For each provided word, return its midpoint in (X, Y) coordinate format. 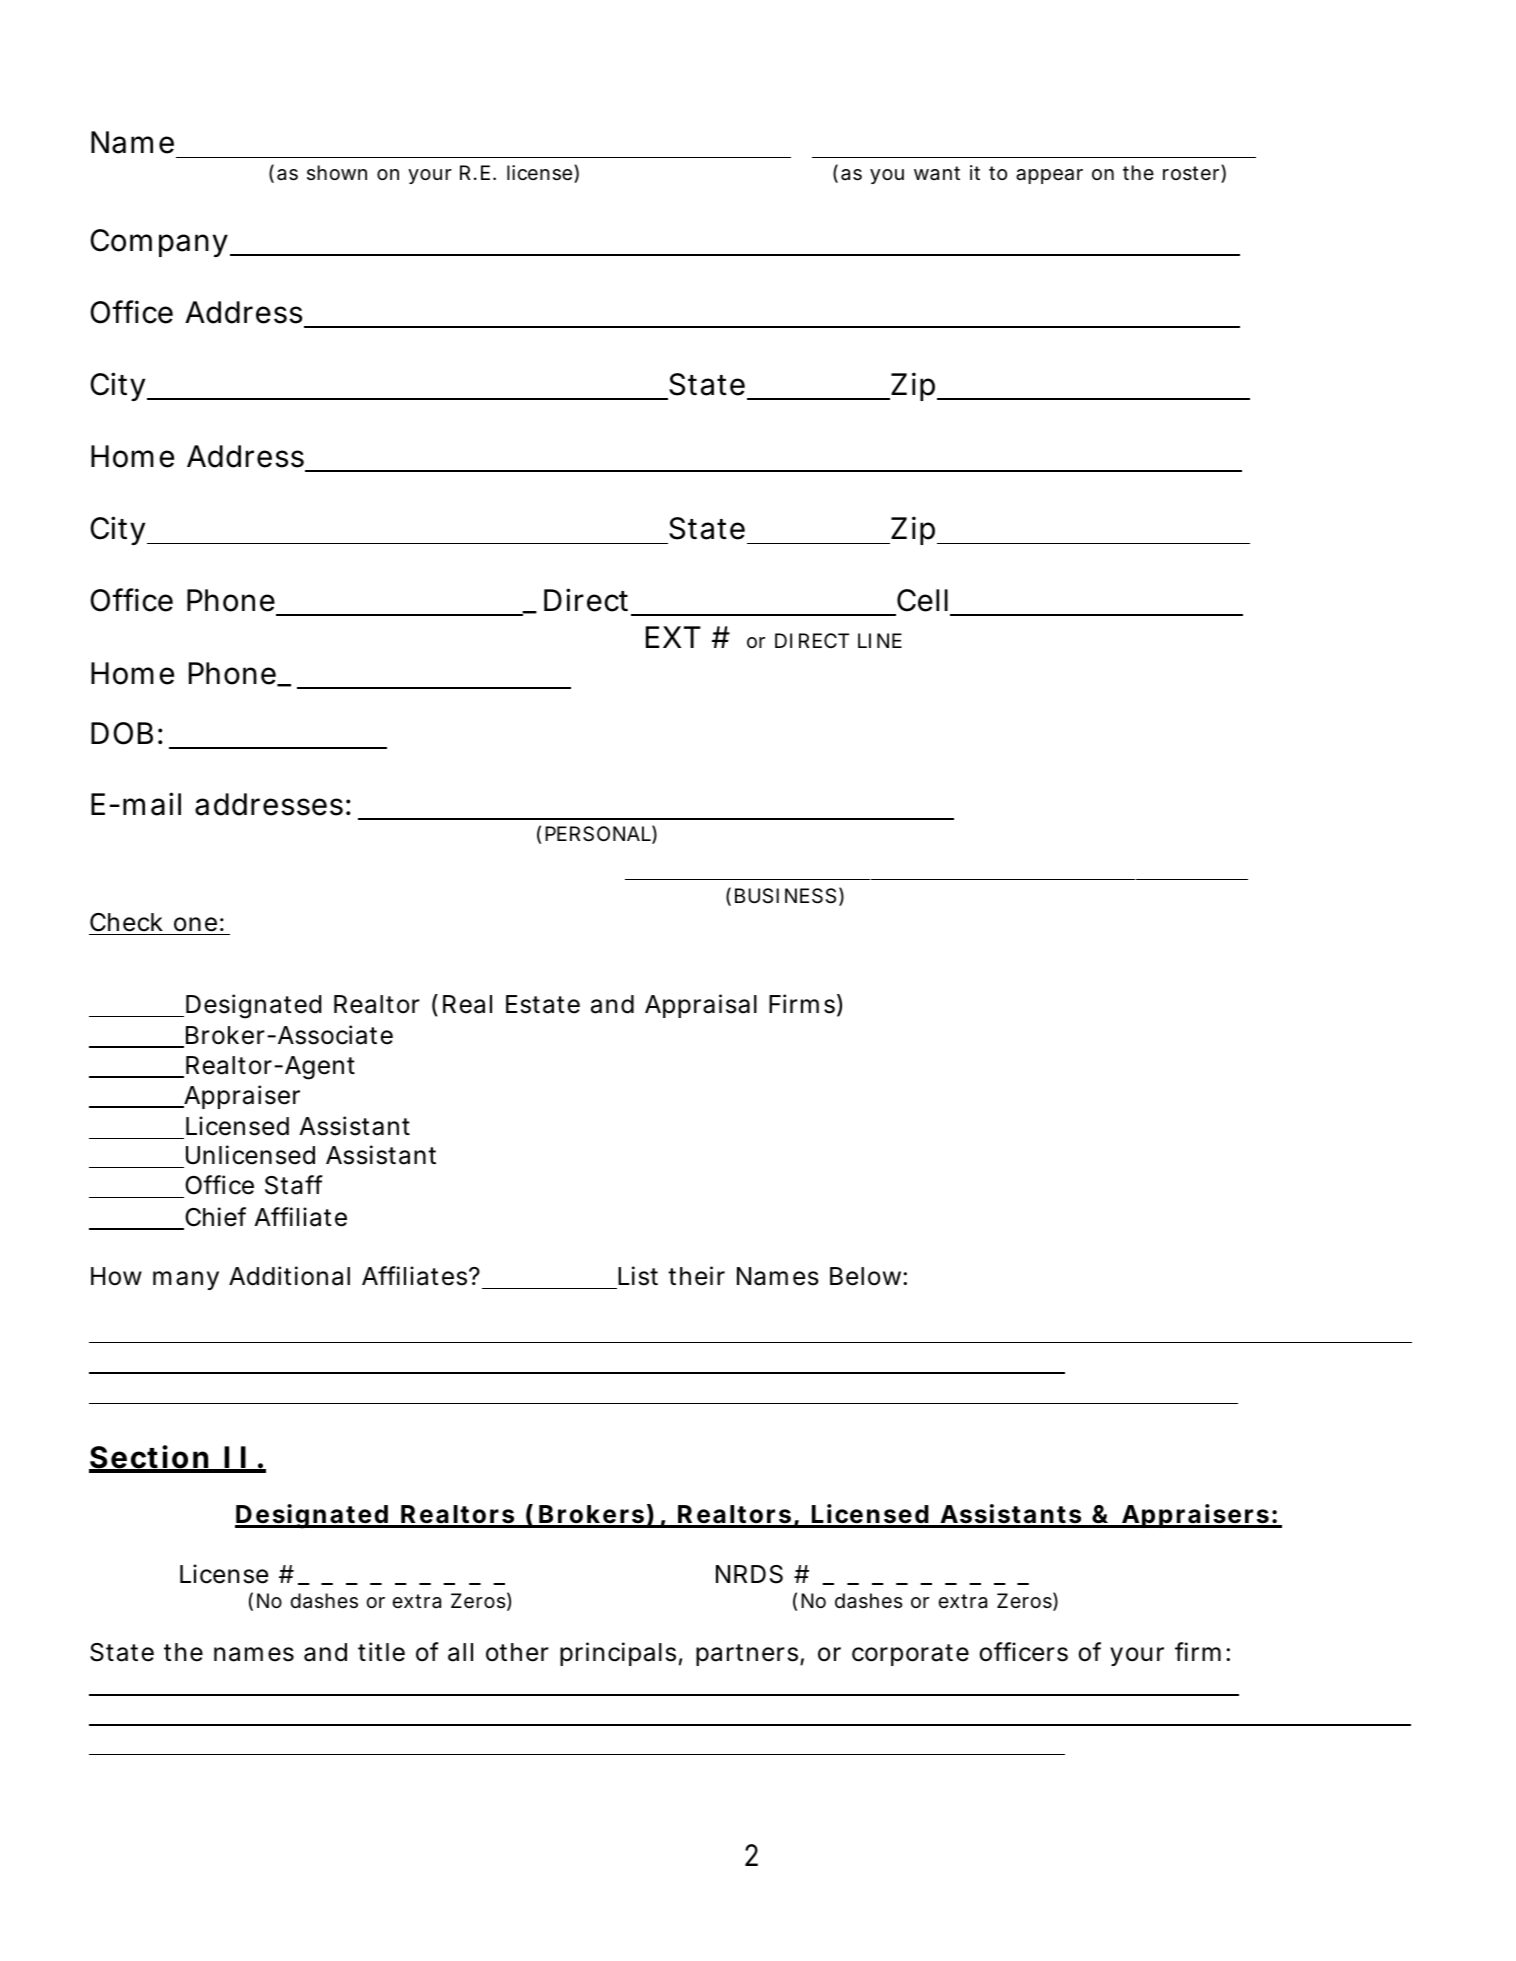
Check (126, 922)
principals (618, 1654)
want (937, 173)
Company (159, 243)
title (381, 1652)
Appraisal (701, 1006)
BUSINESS (785, 896)
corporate (910, 1655)
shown (337, 172)
